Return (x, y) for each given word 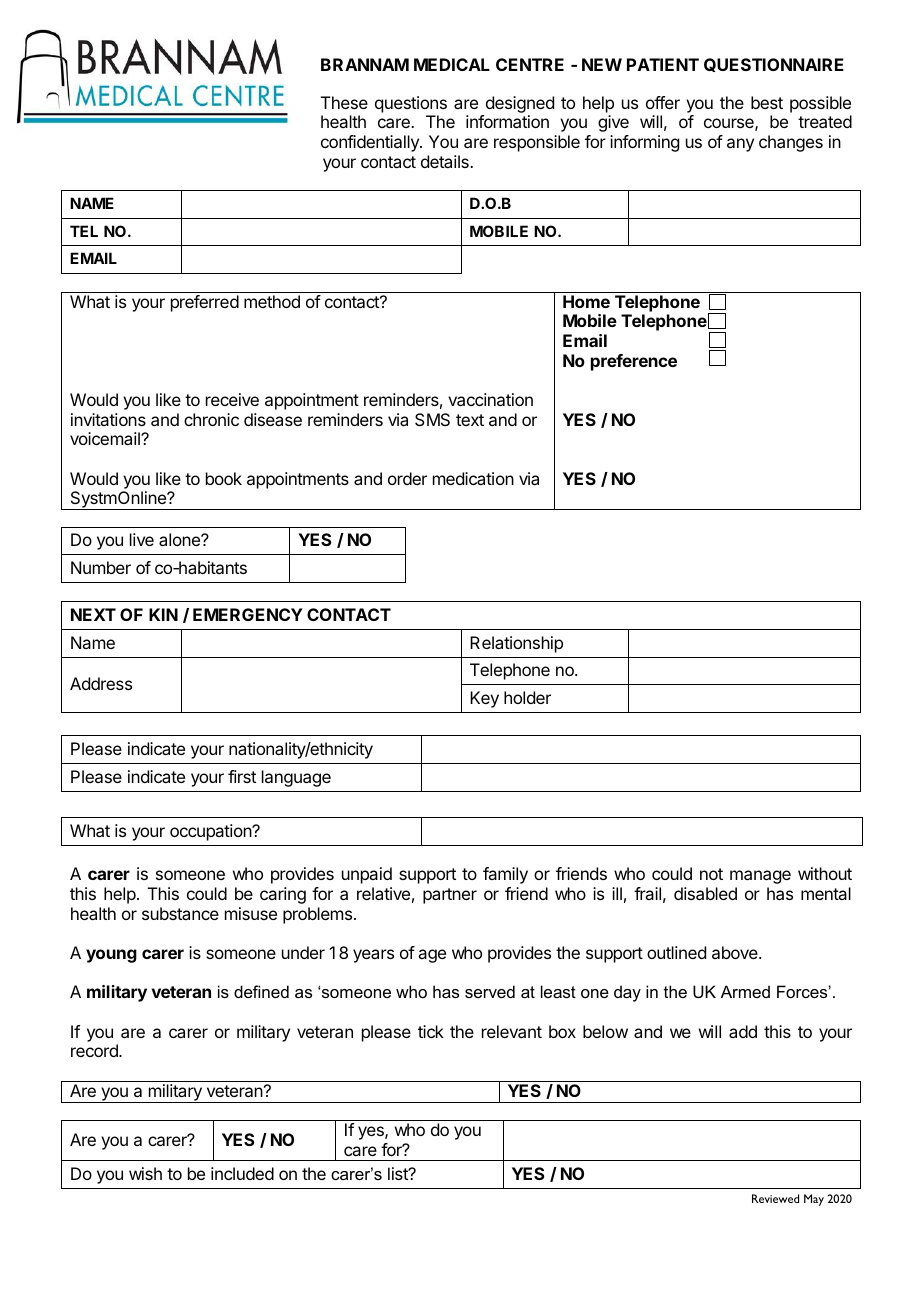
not (711, 874)
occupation (211, 832)
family (505, 875)
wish (145, 1173)
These (344, 102)
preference (634, 362)
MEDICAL (452, 64)
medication (473, 478)
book (224, 478)
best (767, 102)
